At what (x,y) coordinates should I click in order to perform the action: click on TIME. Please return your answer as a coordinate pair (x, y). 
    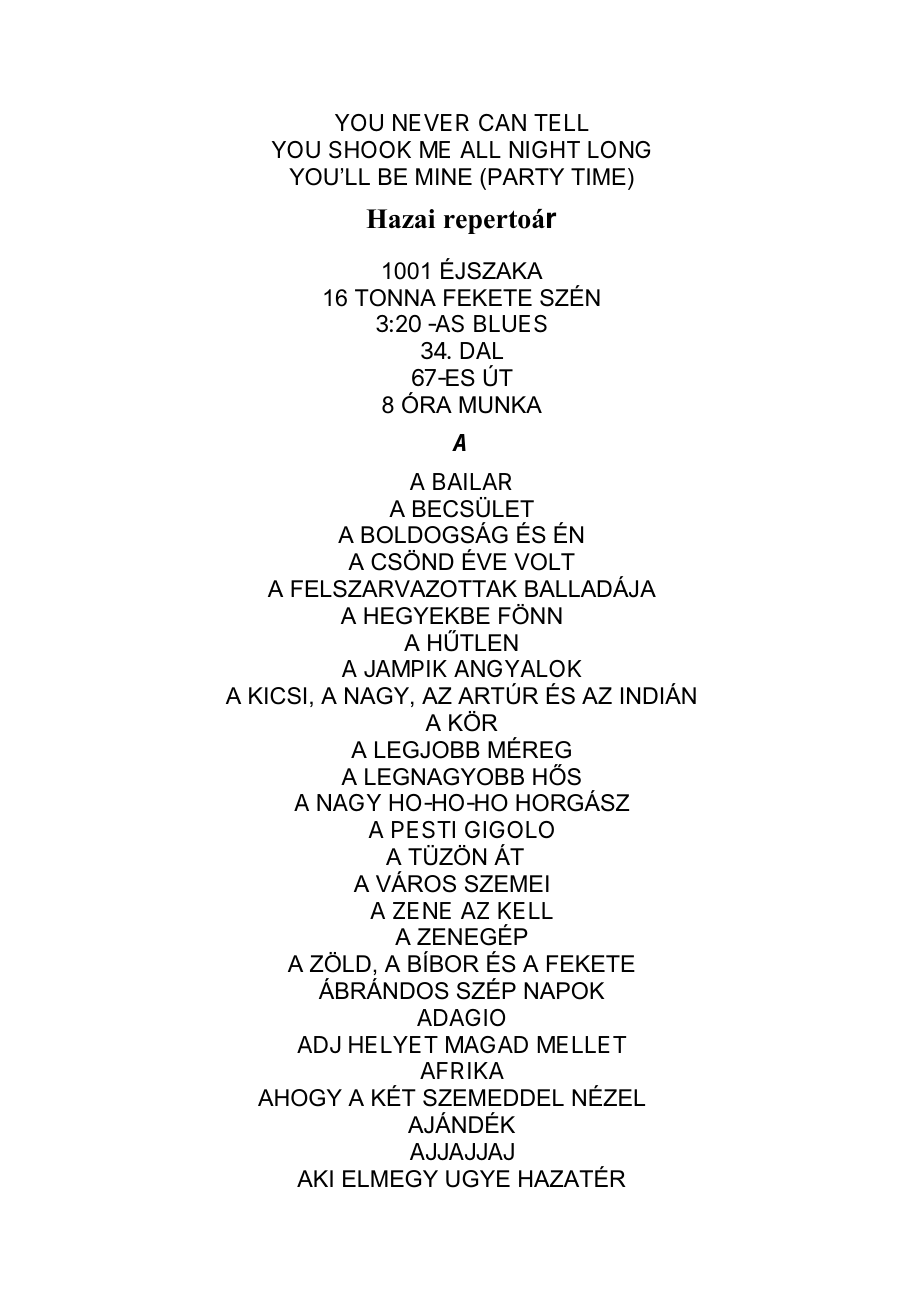
    Looking at the image, I should click on (598, 176).
